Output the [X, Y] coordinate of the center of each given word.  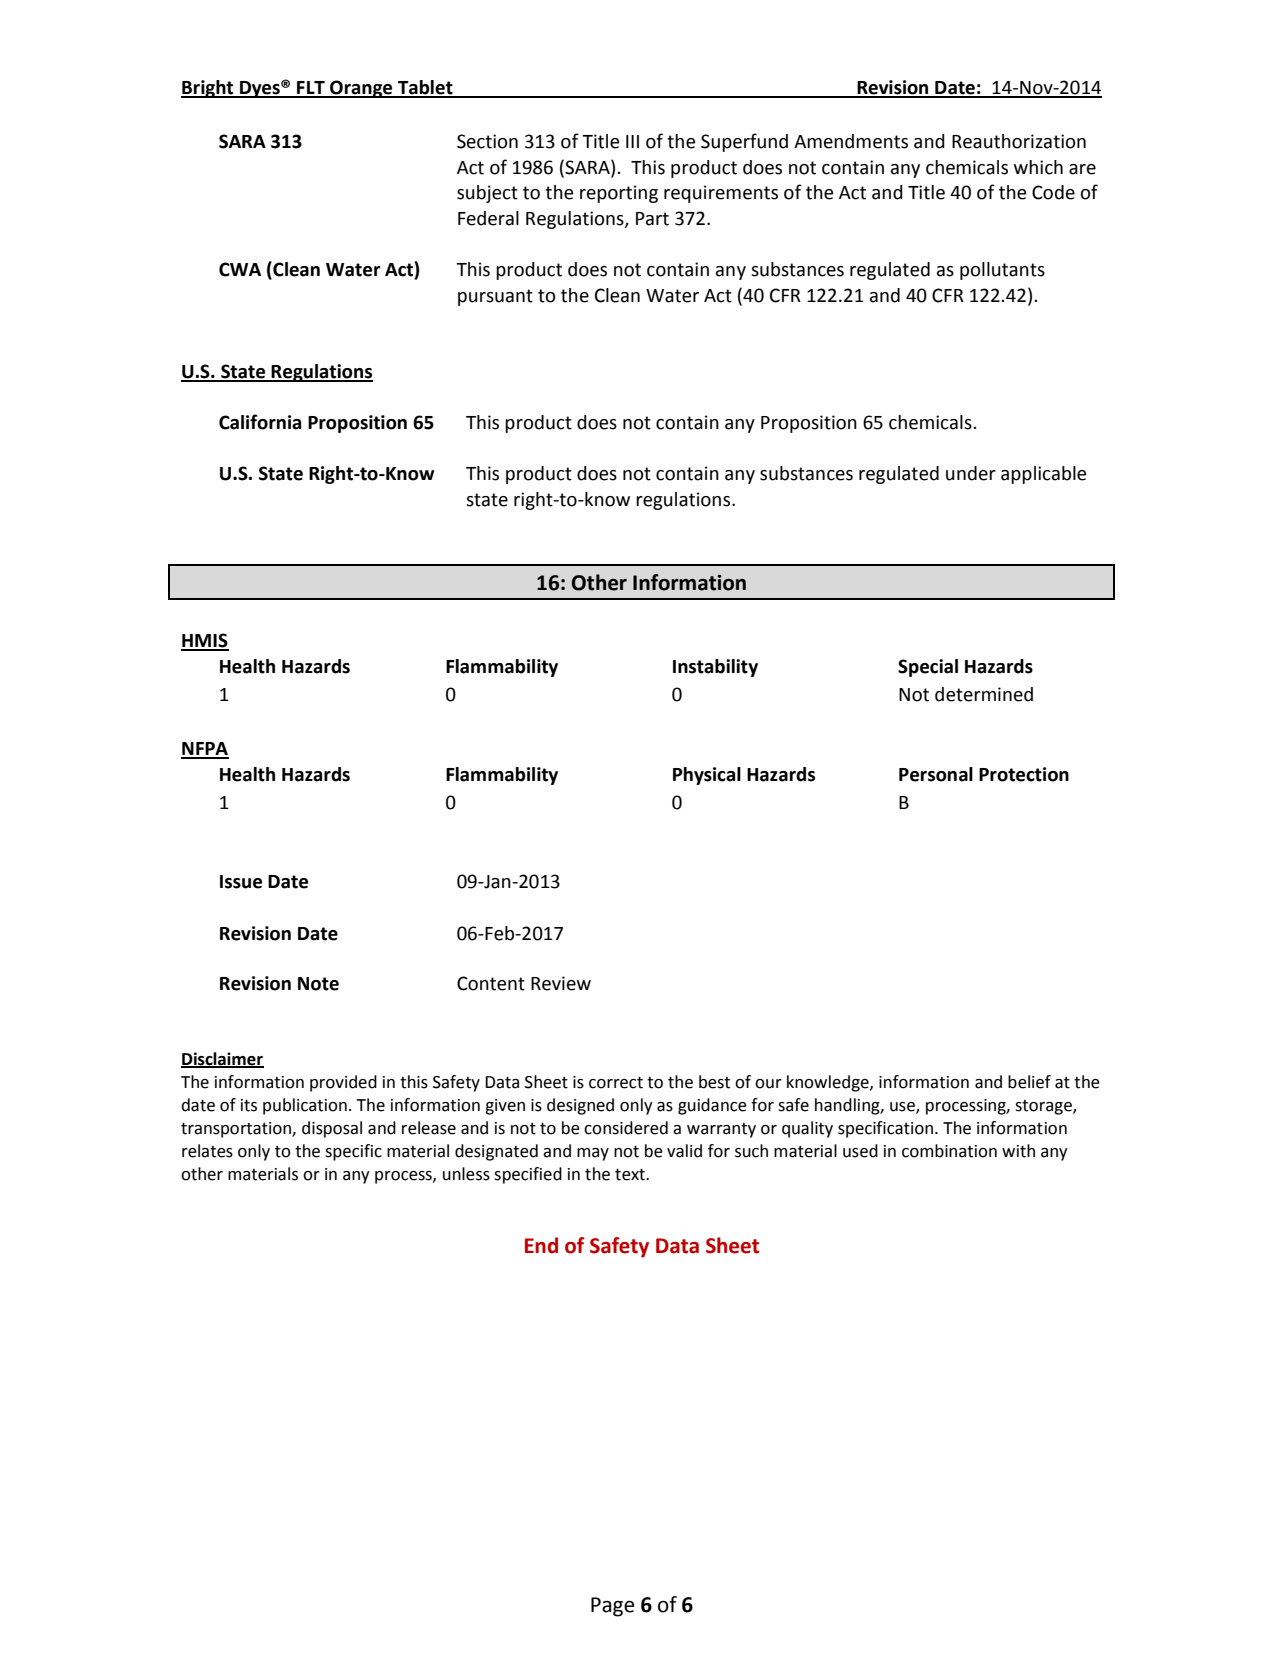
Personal [936, 774]
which [1038, 167]
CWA [240, 269]
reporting [619, 194]
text [631, 1175]
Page [612, 1607]
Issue [241, 882]
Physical [707, 776]
